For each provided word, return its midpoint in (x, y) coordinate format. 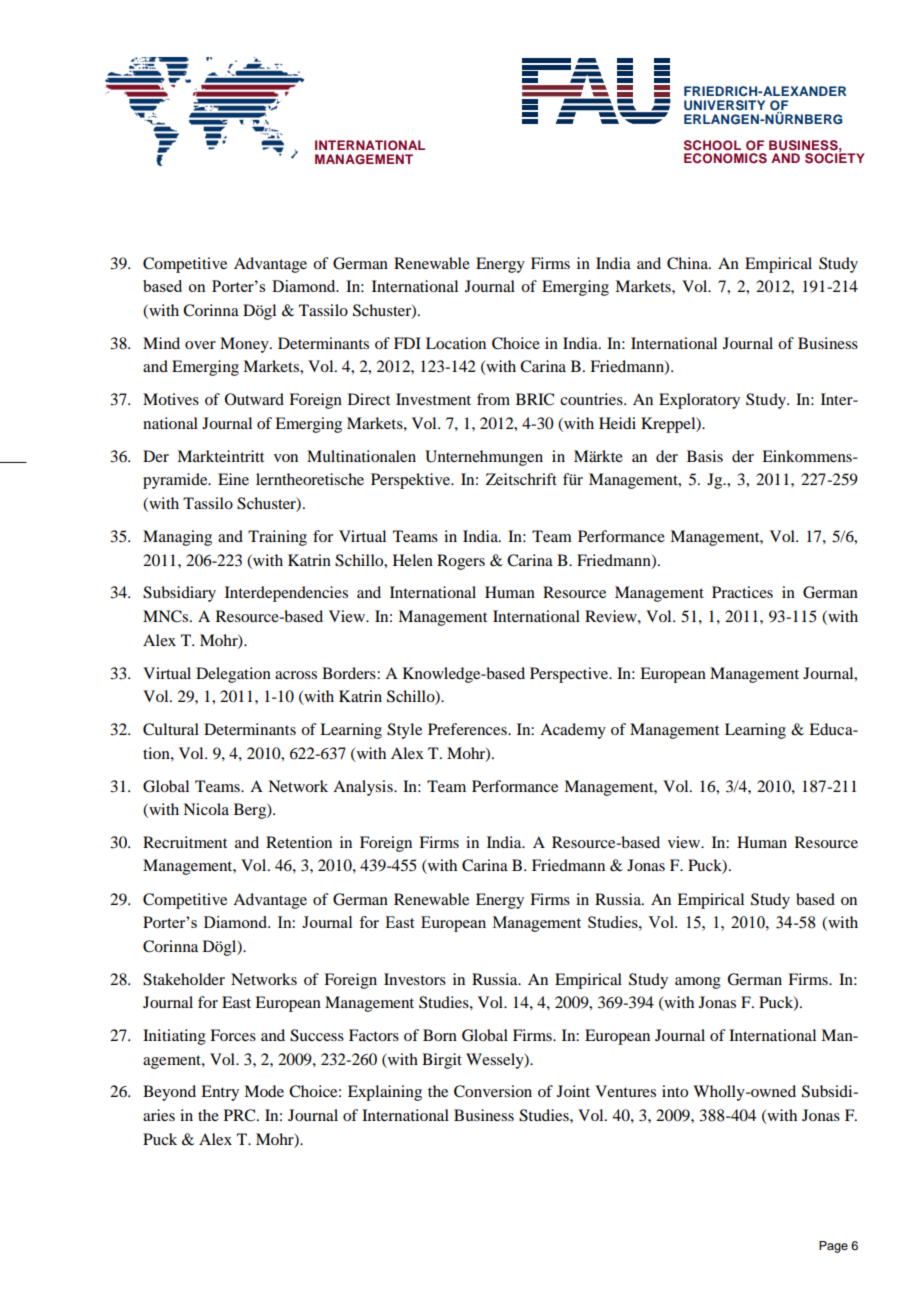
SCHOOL (712, 145)
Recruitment (185, 842)
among (698, 983)
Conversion (493, 1091)
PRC (241, 1115)
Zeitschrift (521, 479)
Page (833, 1247)
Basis (705, 456)
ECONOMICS (725, 158)
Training (277, 538)
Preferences (468, 729)
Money (245, 345)
